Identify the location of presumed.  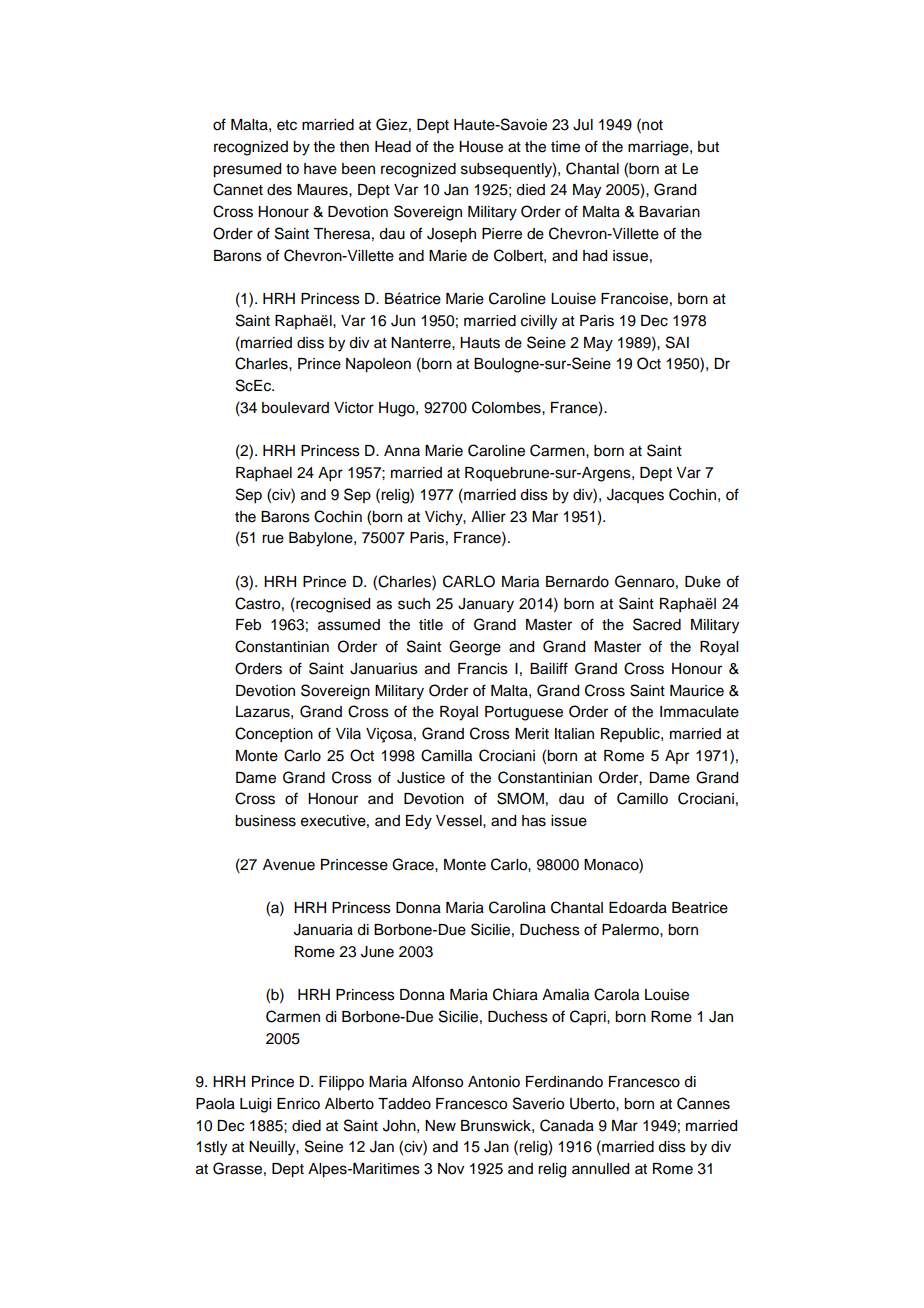
(247, 170).
